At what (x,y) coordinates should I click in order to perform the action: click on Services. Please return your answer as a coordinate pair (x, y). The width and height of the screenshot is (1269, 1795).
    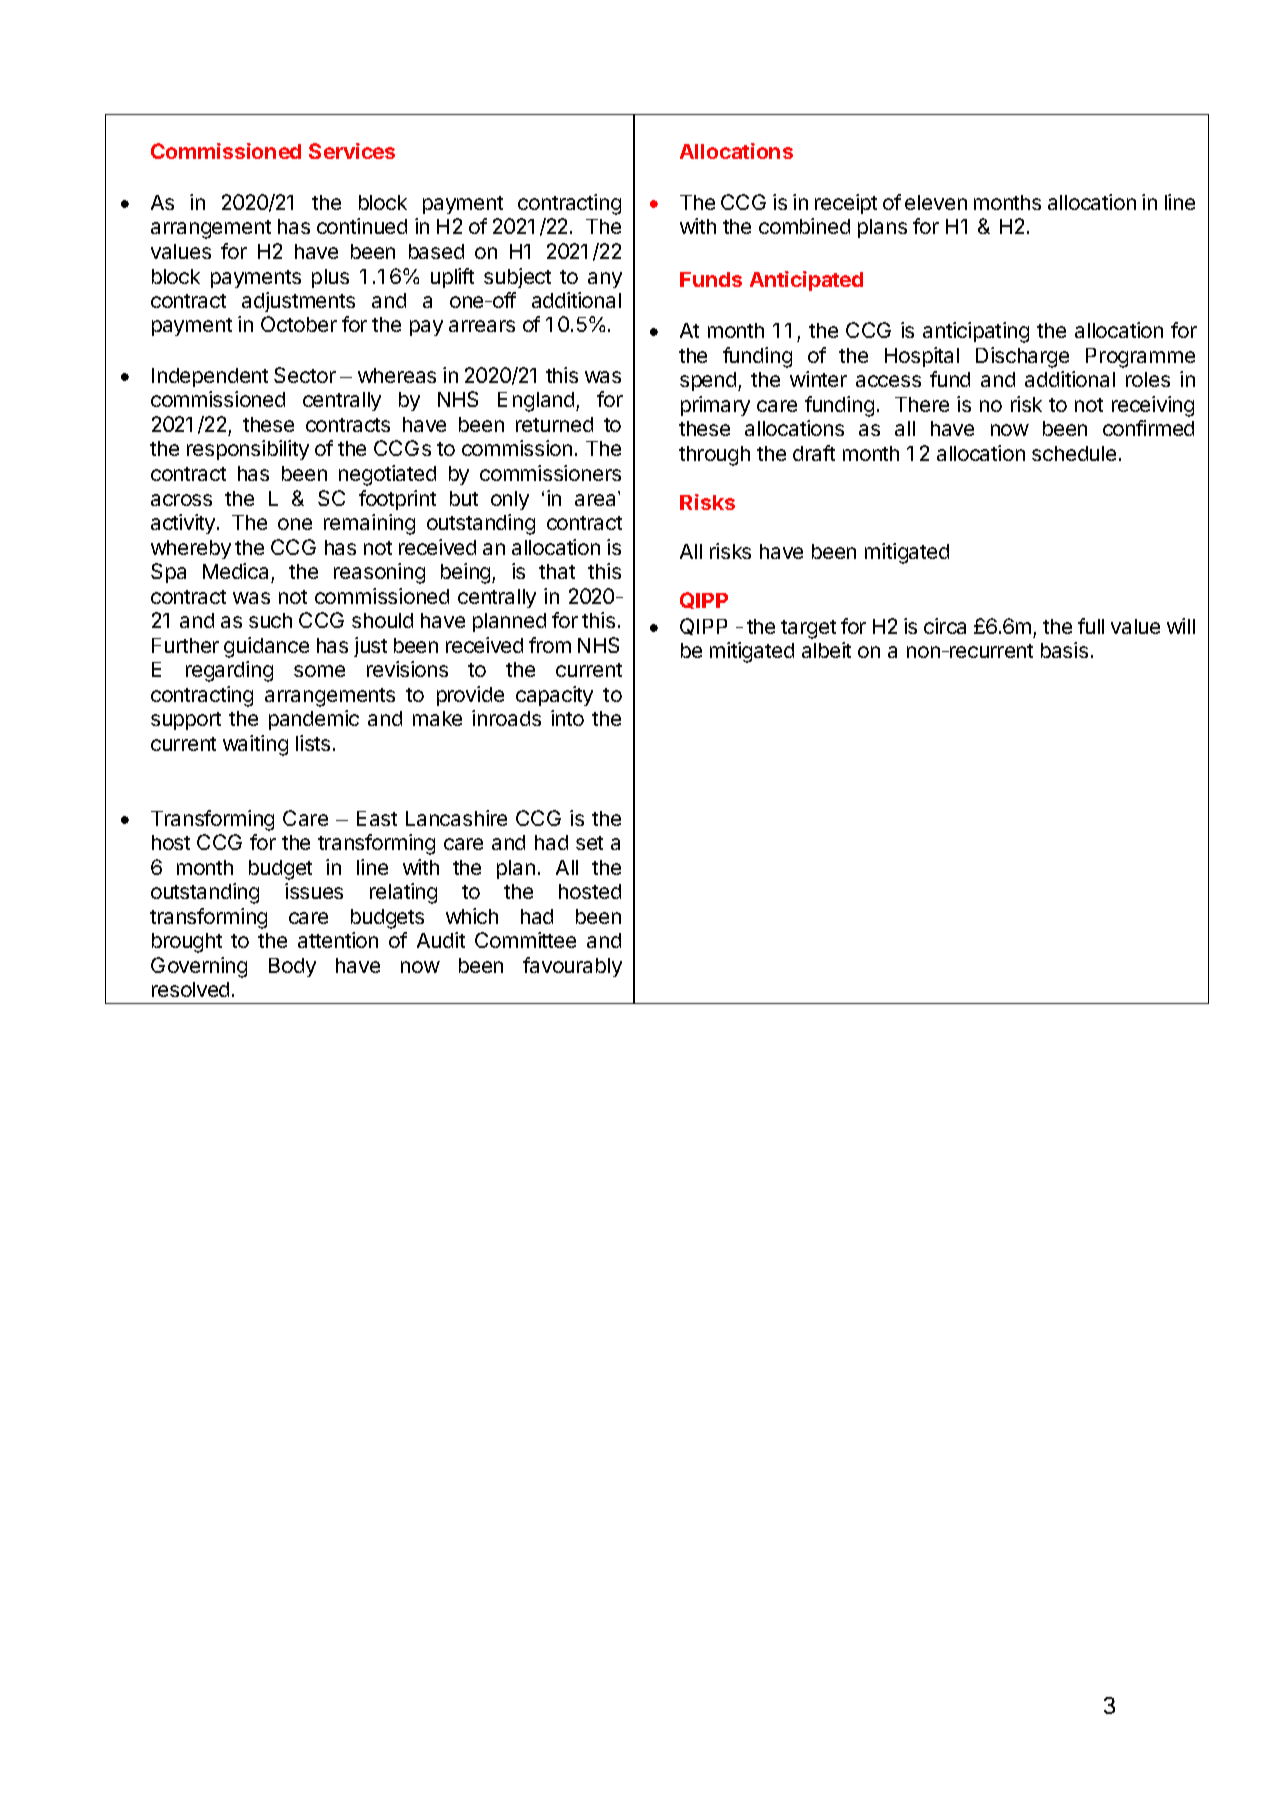
    Looking at the image, I should click on (352, 151).
